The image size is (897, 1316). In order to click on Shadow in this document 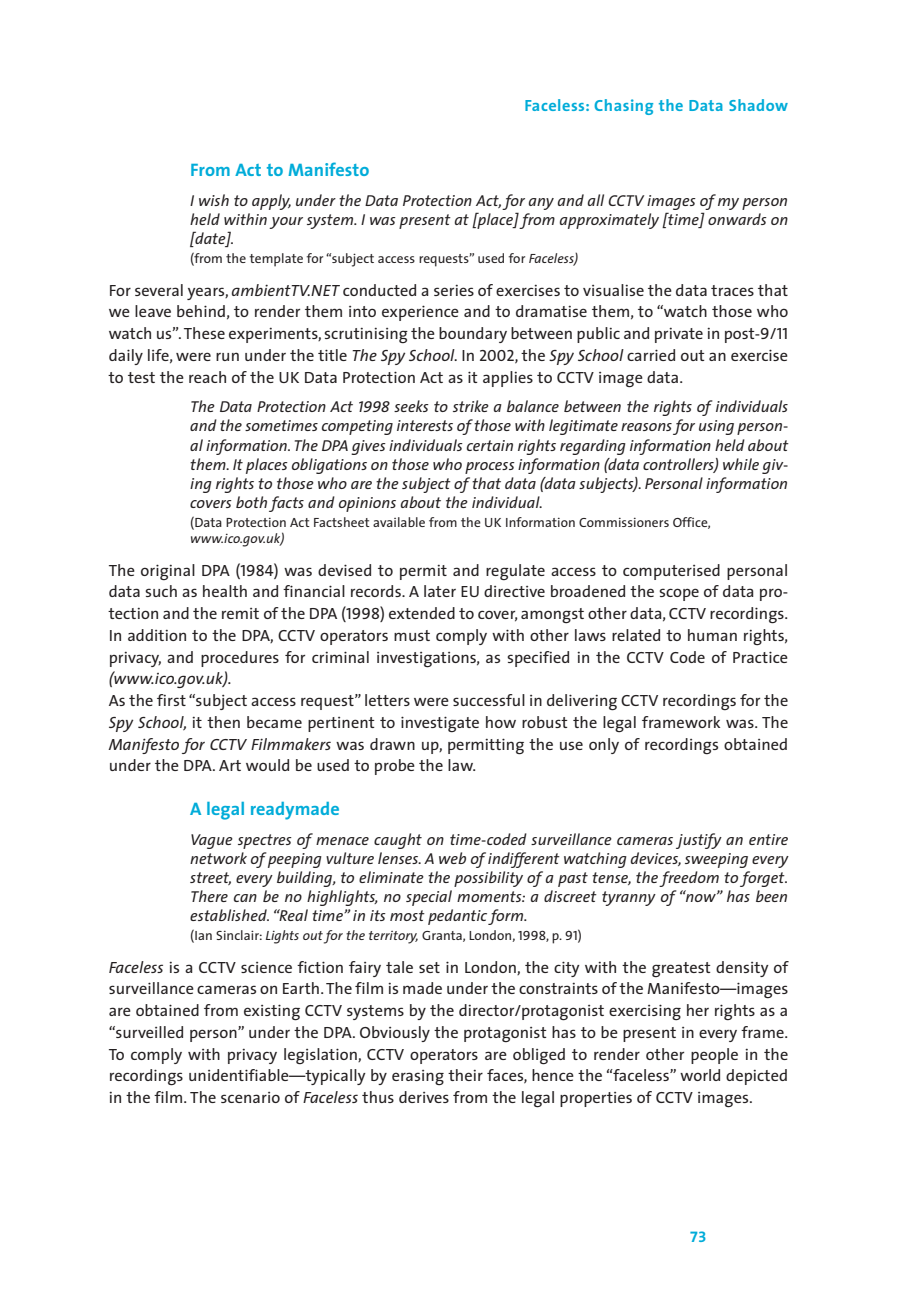, I will do `click(758, 105)`.
